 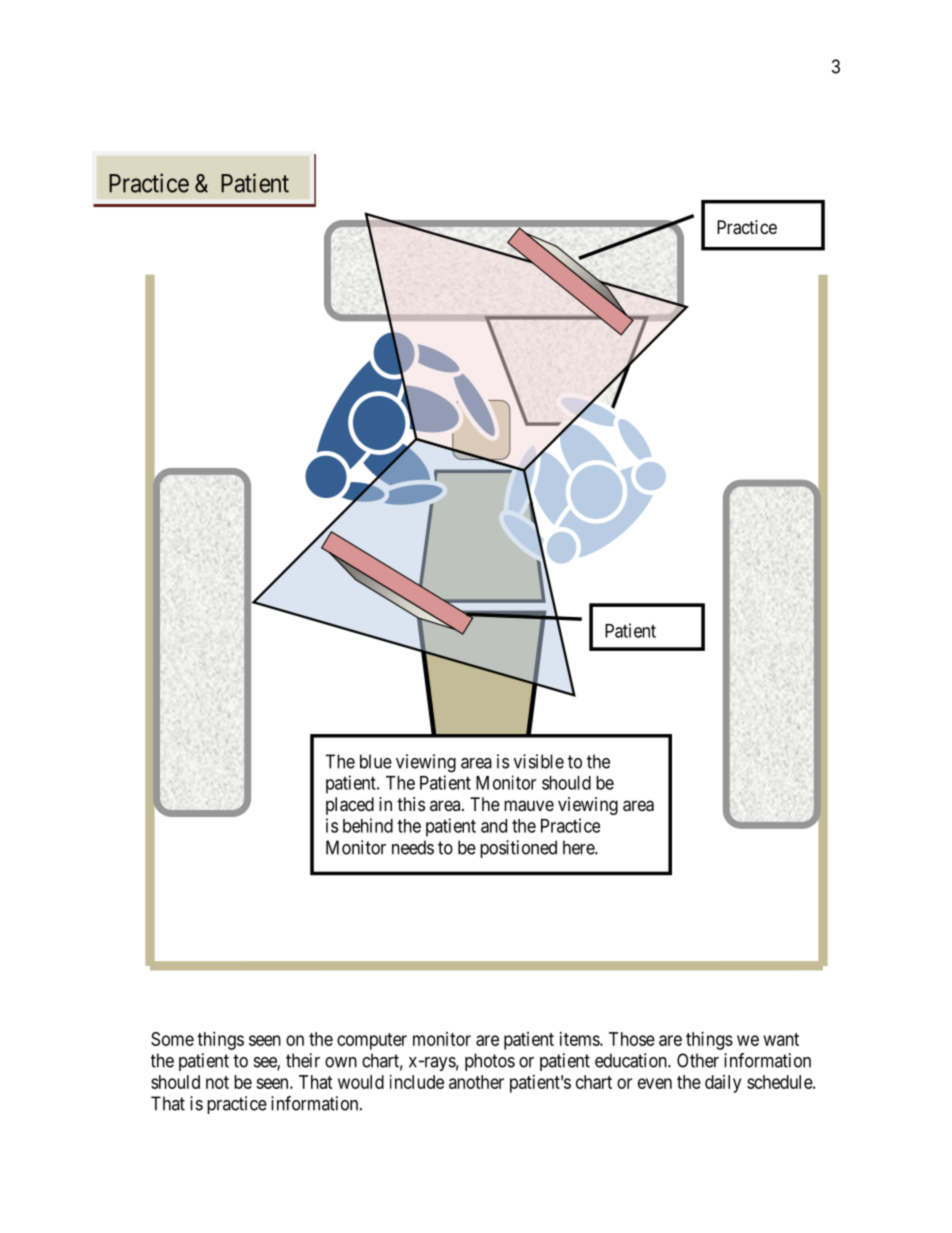 I want to click on visible, so click(x=539, y=761).
